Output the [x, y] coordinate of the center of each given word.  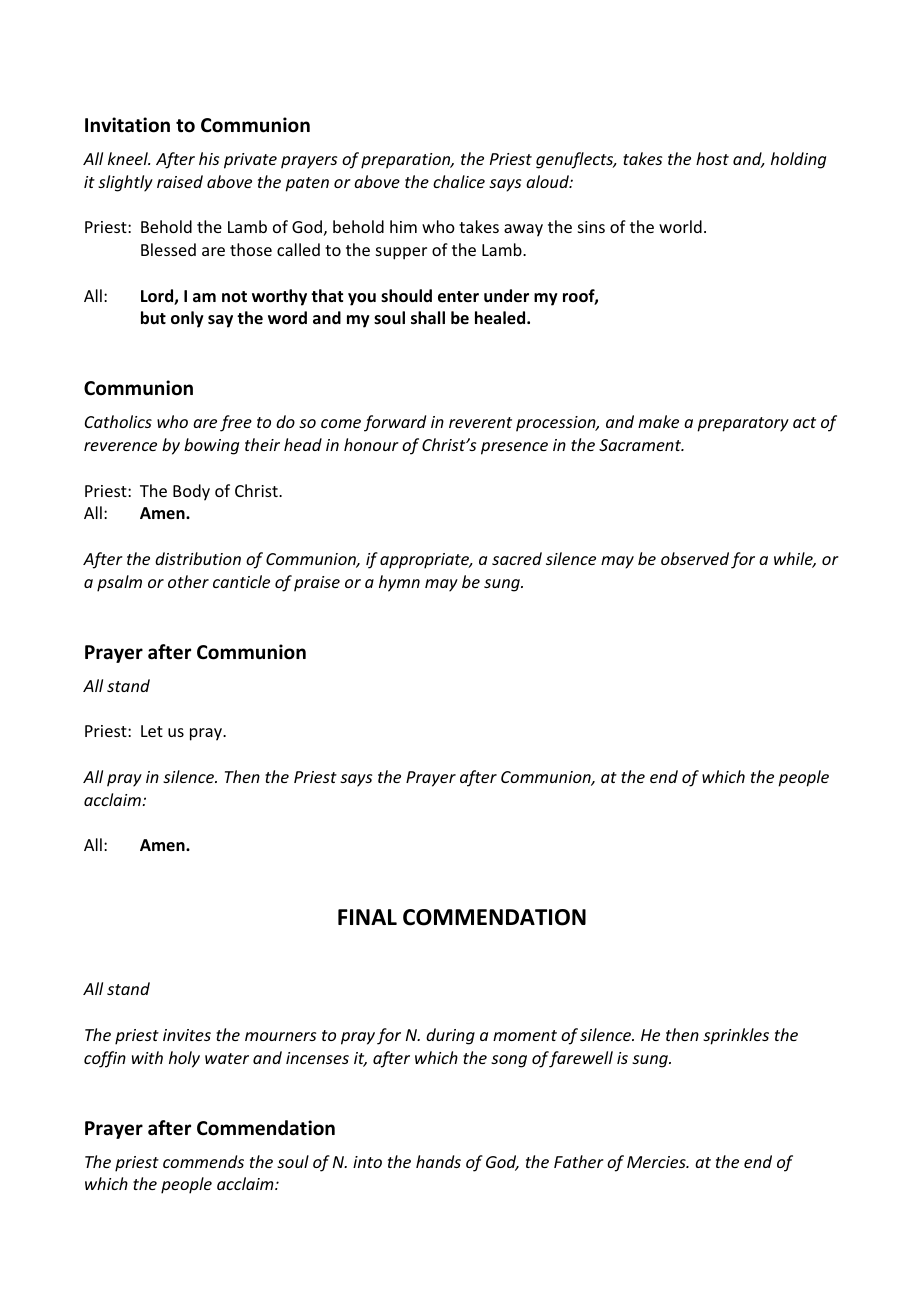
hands [438, 1161]
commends [203, 1161]
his [209, 158]
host [712, 158]
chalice [459, 181]
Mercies [657, 1162]
